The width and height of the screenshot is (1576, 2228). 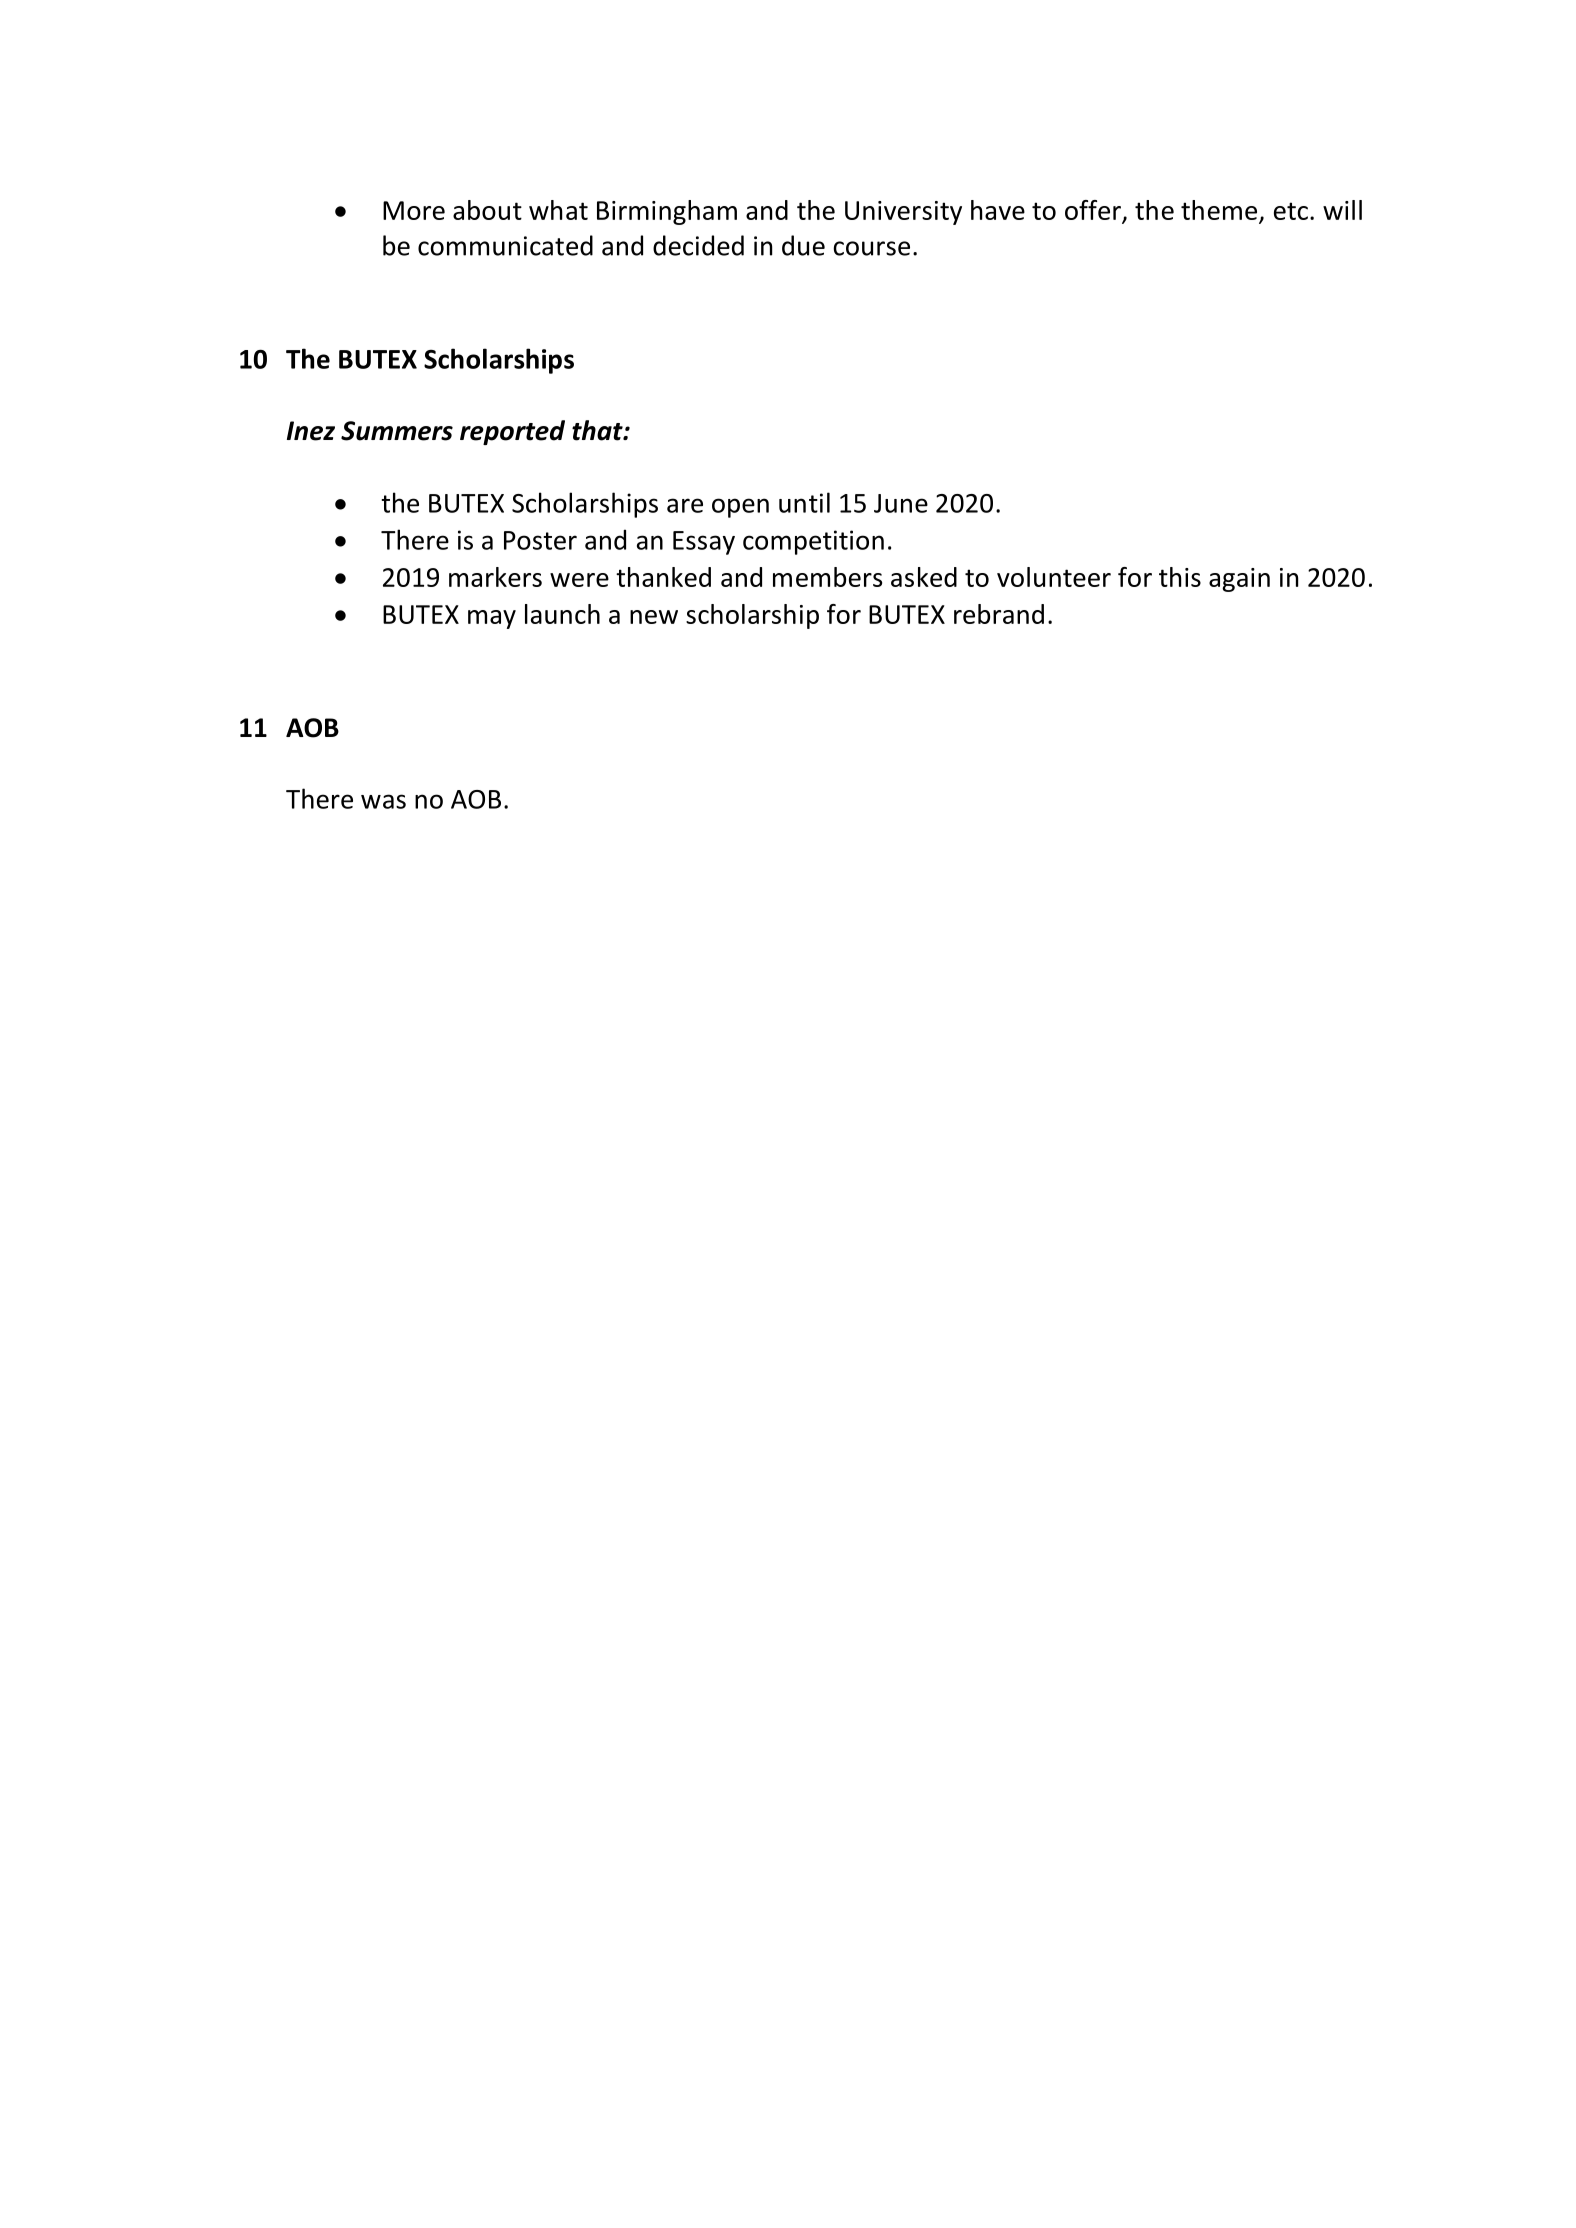 I want to click on June, so click(x=901, y=503).
